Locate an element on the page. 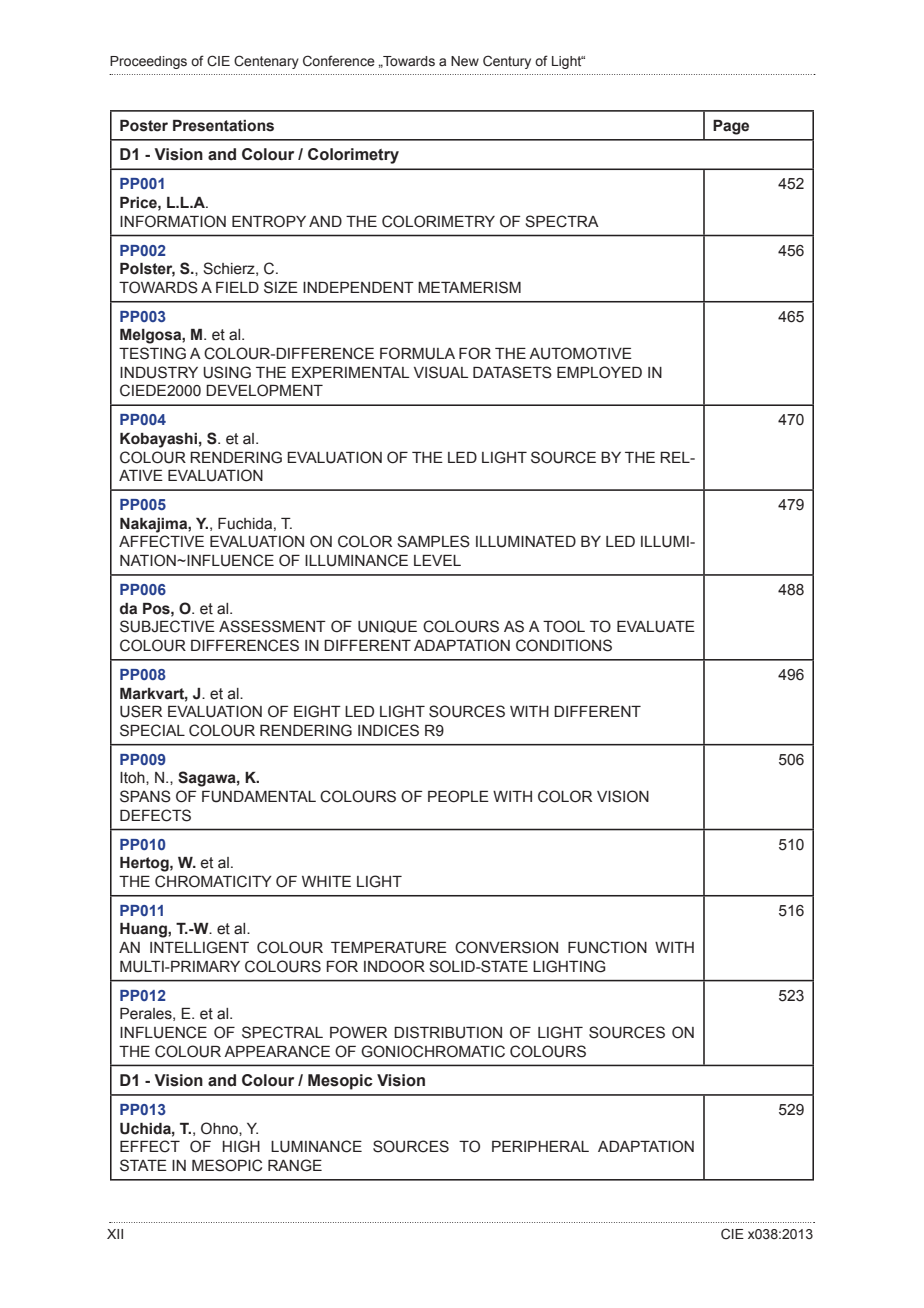 This document has width=924, height=1308. EMPLOYED is located at coordinates (599, 372).
